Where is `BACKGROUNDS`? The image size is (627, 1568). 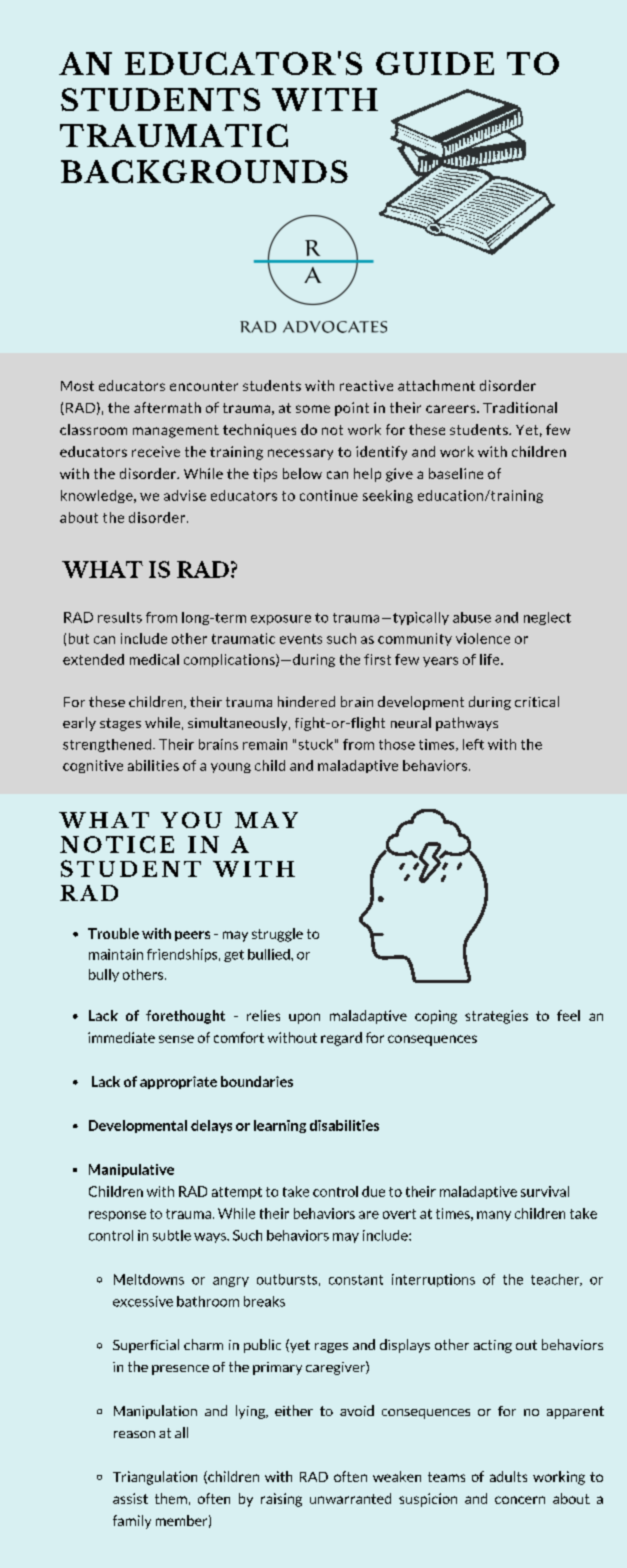
BACKGROUNDS is located at coordinates (204, 171).
